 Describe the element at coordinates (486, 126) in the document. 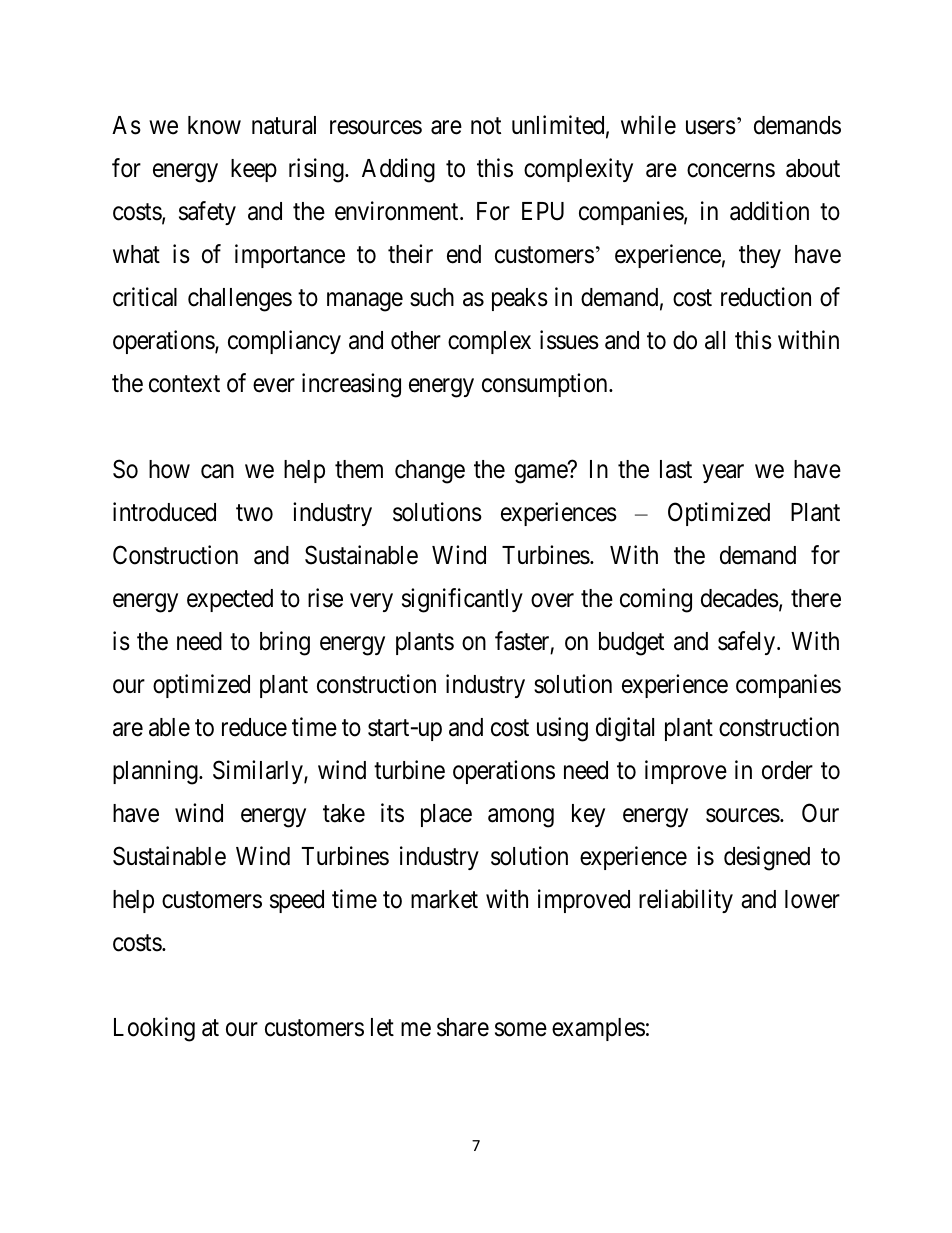

I see `not` at that location.
